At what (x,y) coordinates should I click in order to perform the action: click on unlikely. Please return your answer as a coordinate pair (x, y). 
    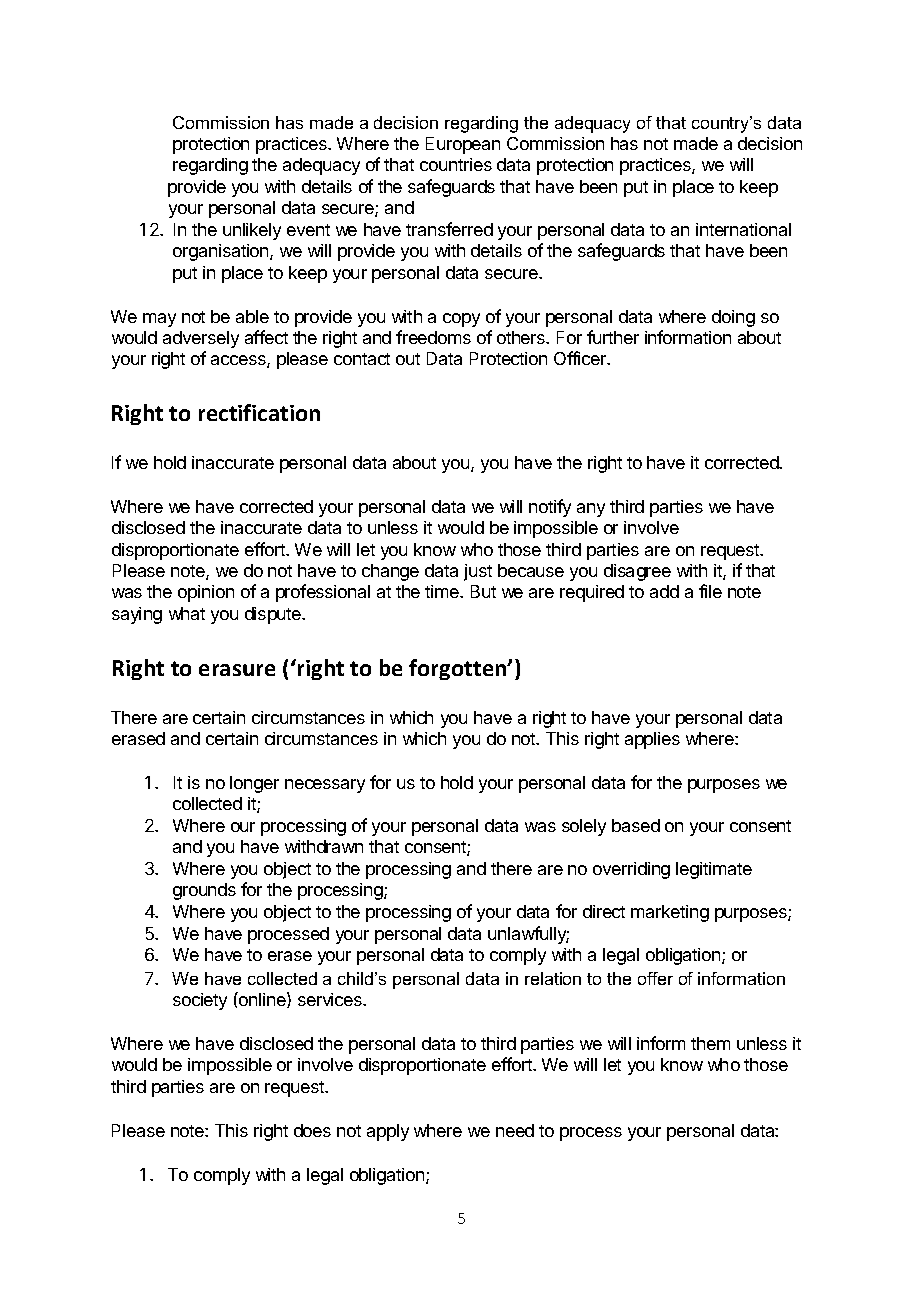
    Looking at the image, I should click on (252, 231).
